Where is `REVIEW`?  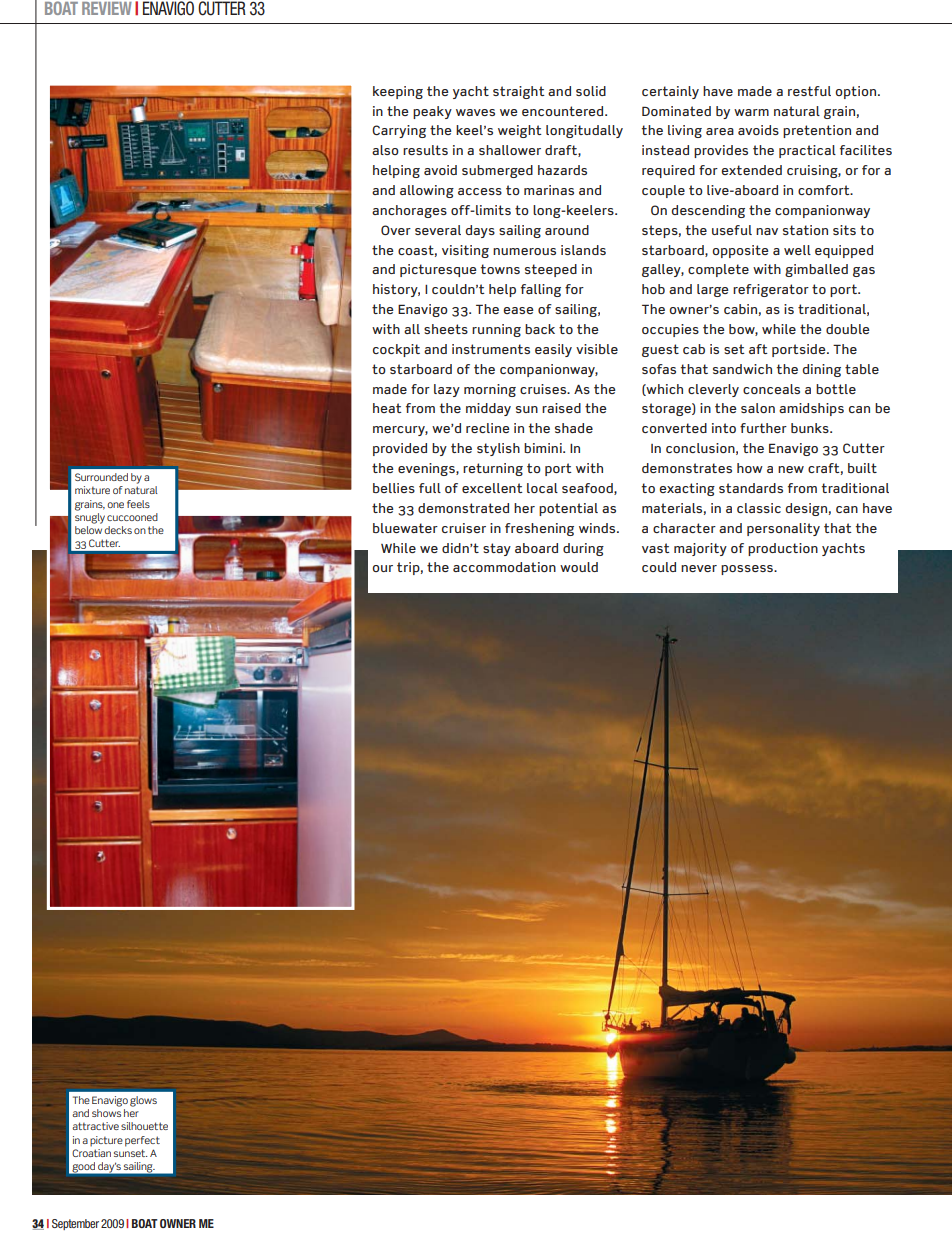 REVIEW is located at coordinates (107, 8).
